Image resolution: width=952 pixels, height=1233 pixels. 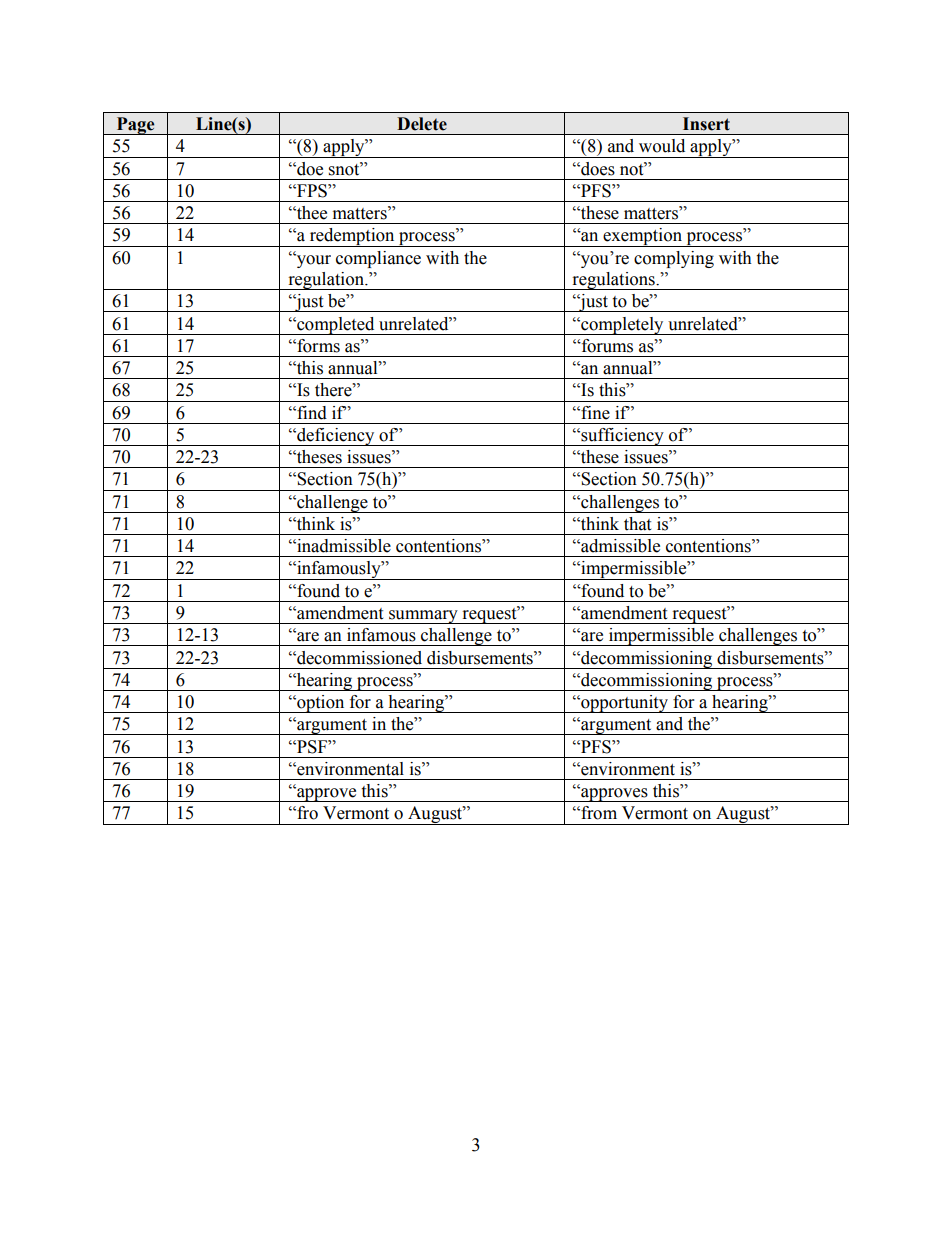 I want to click on redemption, so click(x=352, y=237).
